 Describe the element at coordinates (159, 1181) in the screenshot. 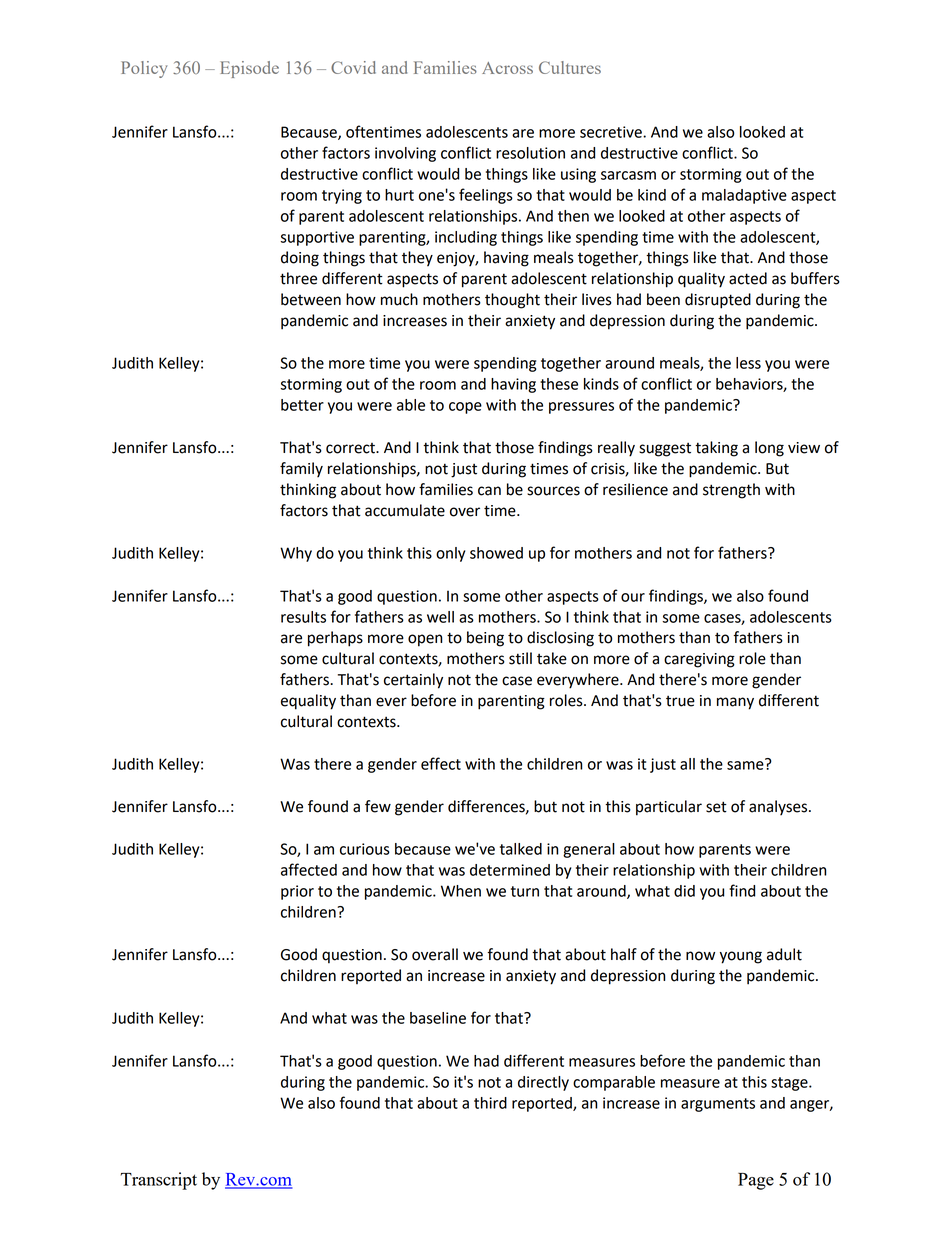

I see `Transcript` at that location.
